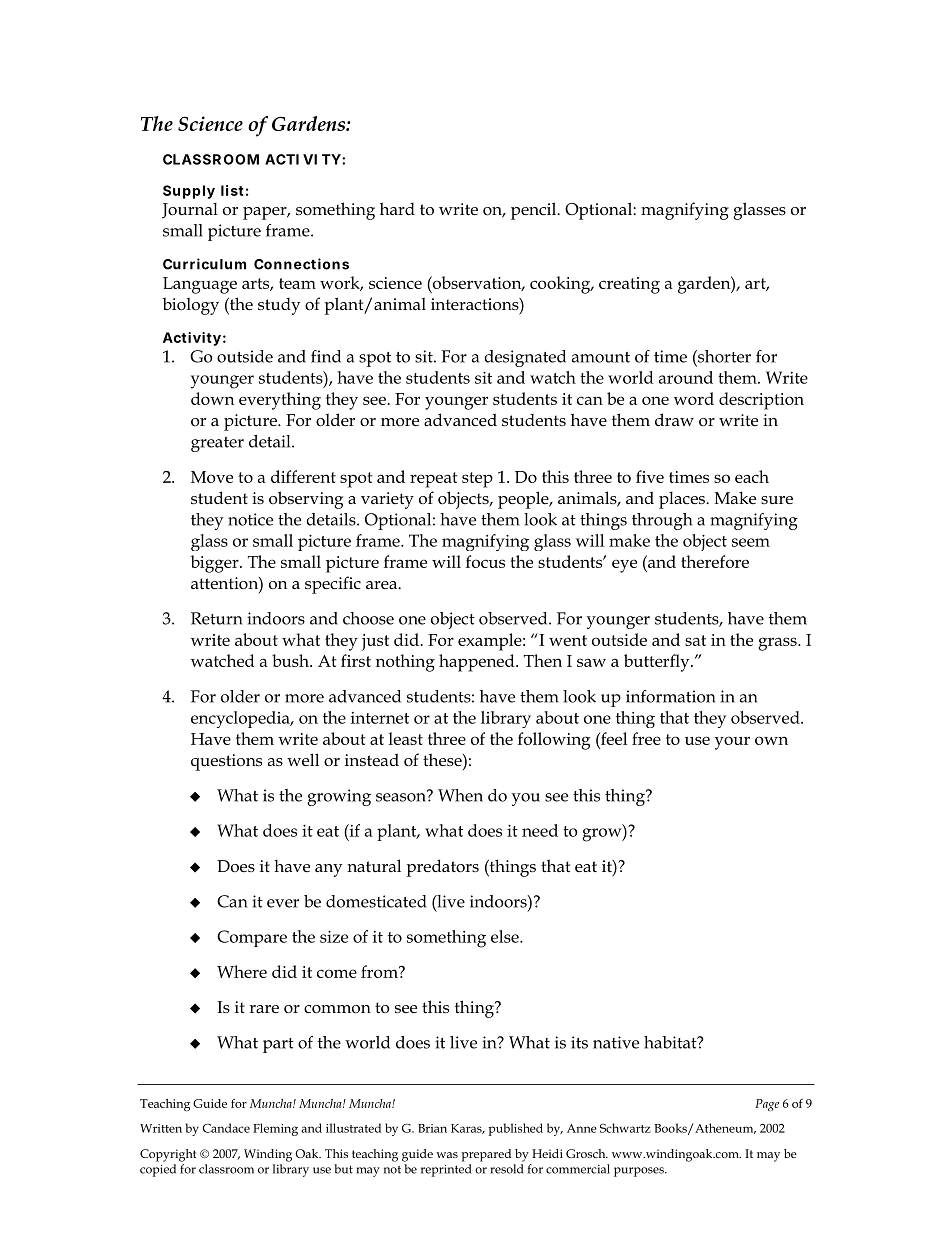  Describe the element at coordinates (226, 762) in the document. I see `questions` at that location.
